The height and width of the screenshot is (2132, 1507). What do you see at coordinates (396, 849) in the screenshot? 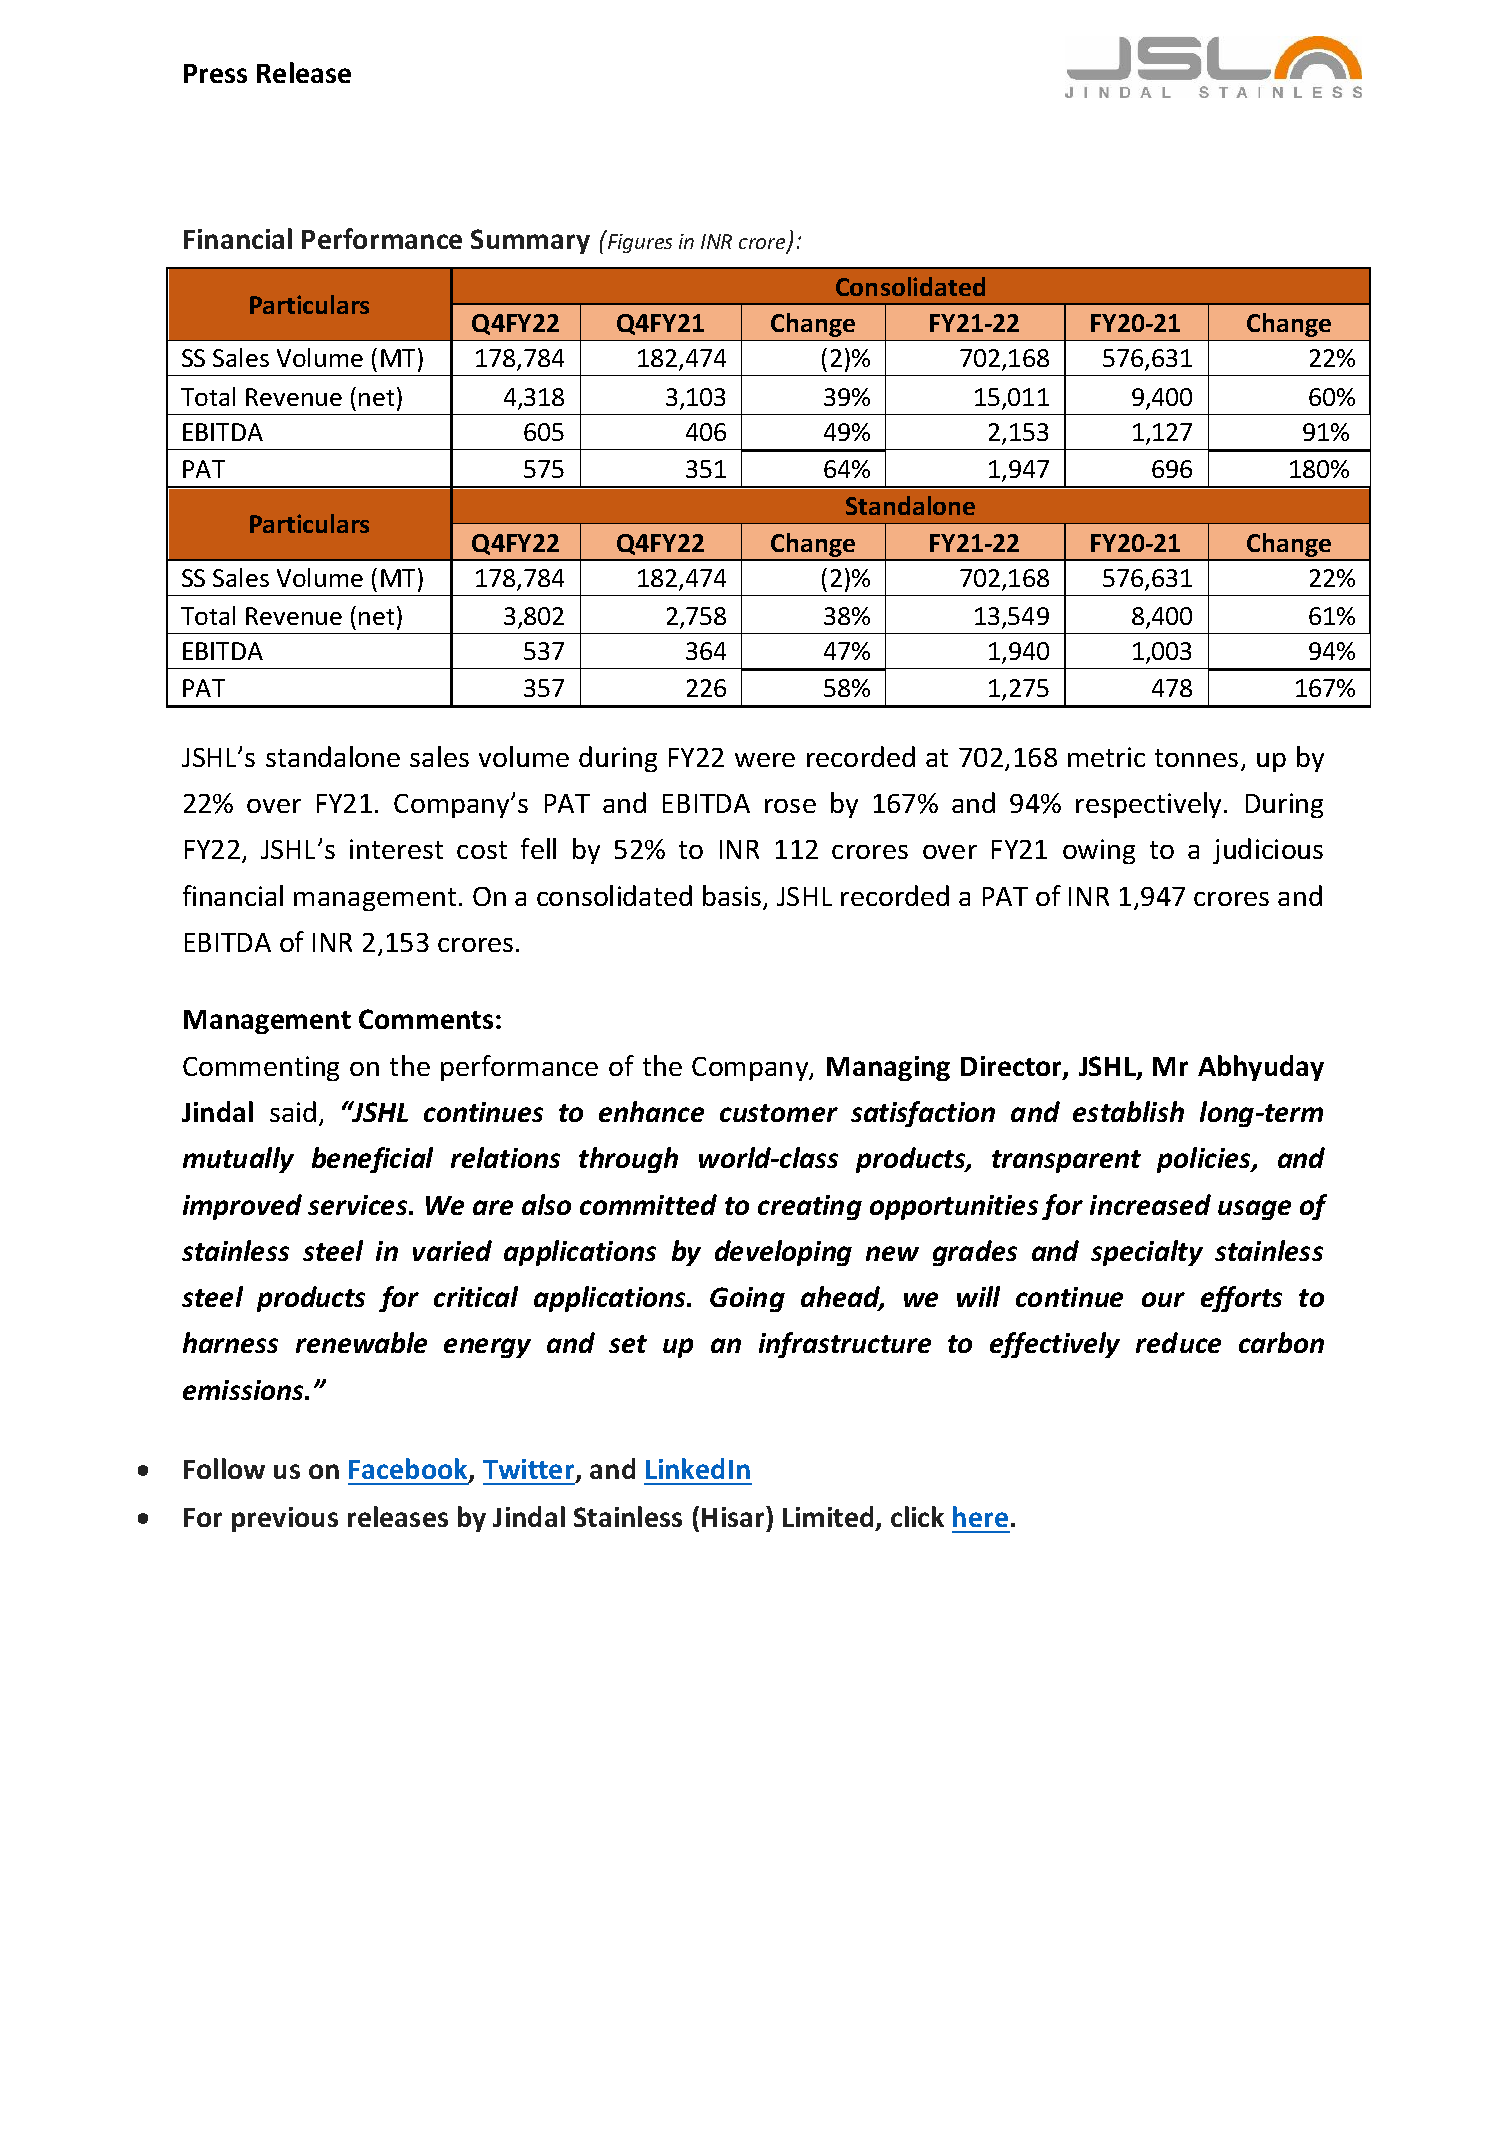
I see `interest` at bounding box center [396, 849].
